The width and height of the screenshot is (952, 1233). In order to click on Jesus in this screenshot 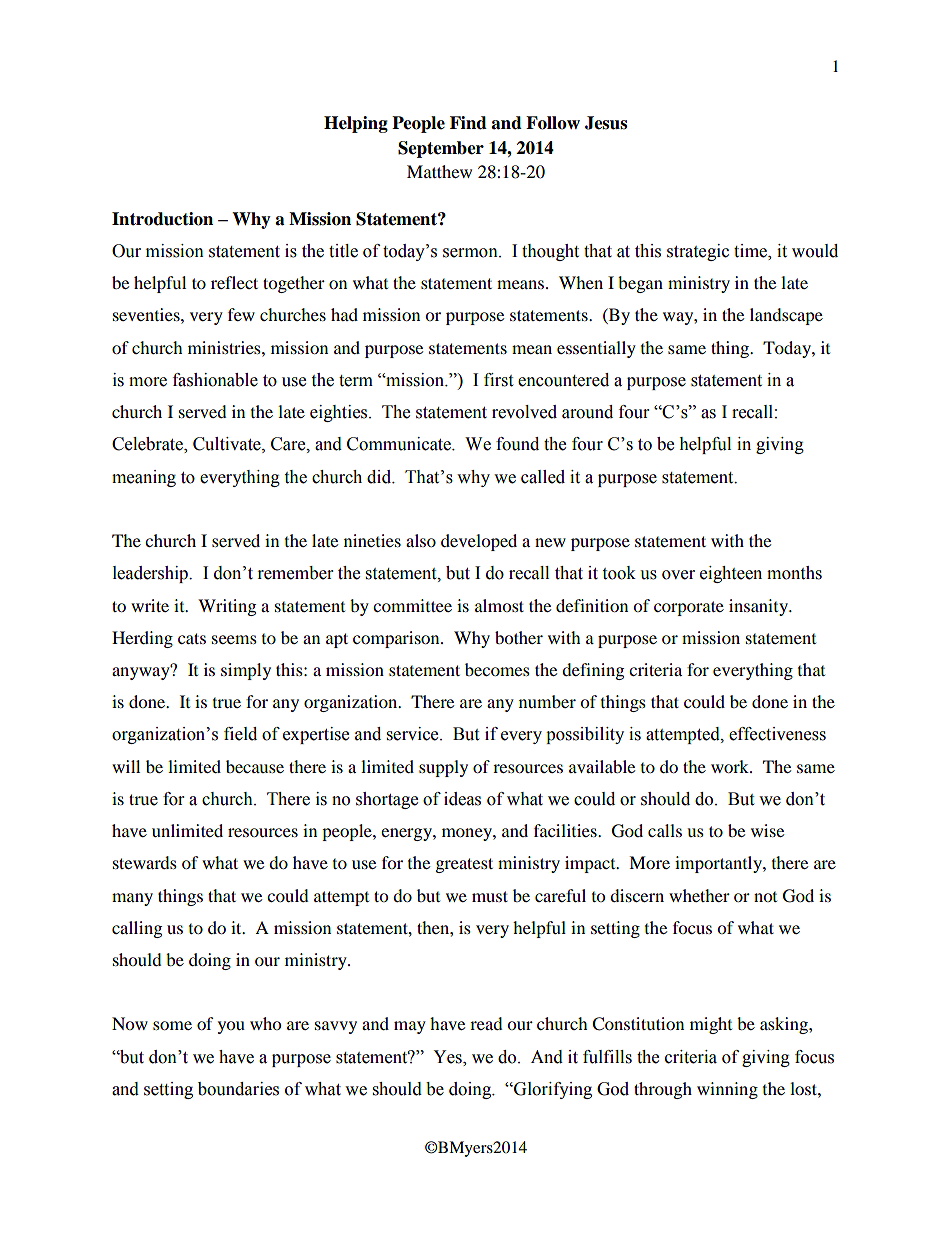, I will do `click(606, 123)`.
